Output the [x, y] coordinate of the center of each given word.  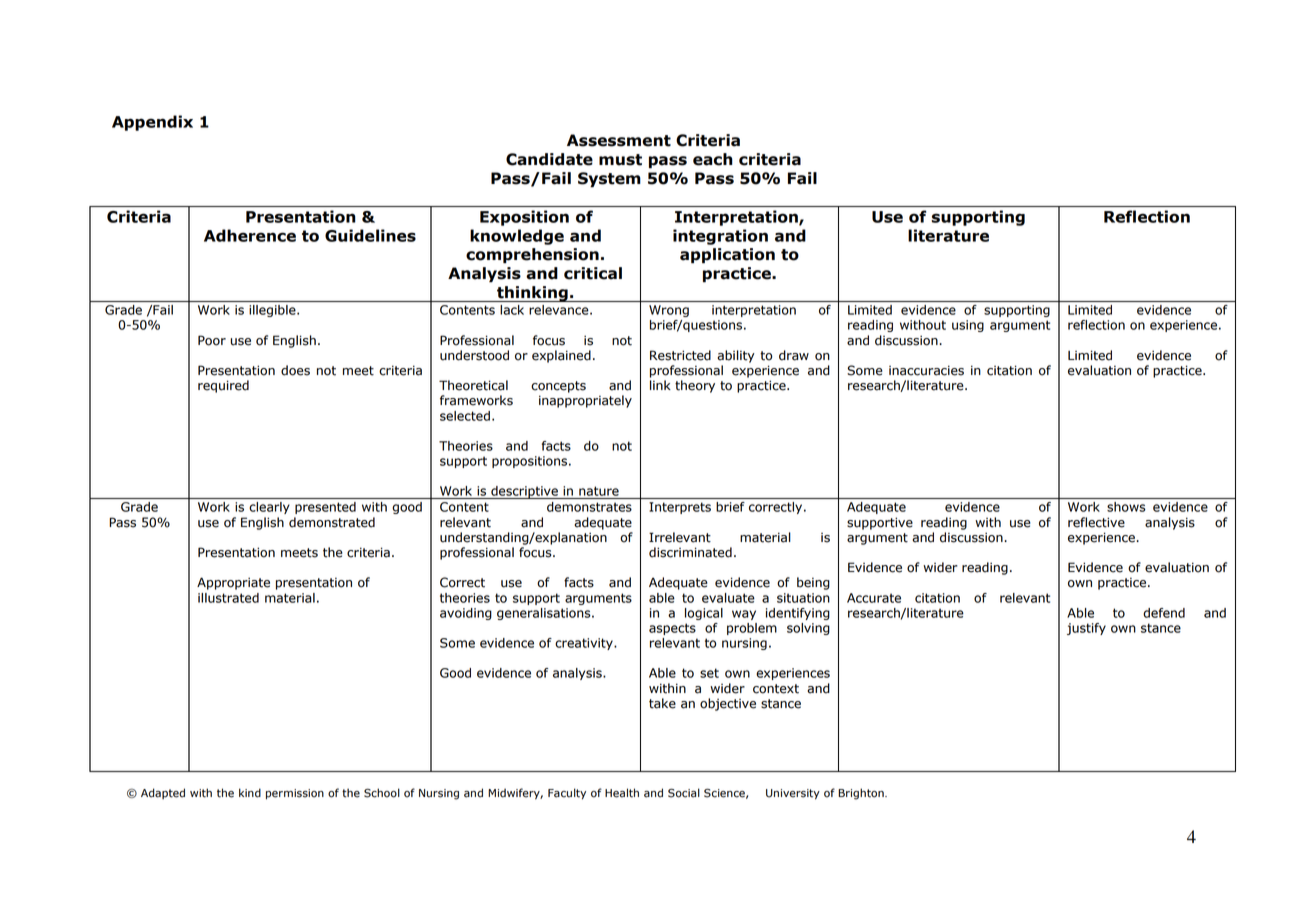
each [713, 159]
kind [250, 793]
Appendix [152, 123]
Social [684, 793]
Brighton [862, 794]
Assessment [619, 140]
